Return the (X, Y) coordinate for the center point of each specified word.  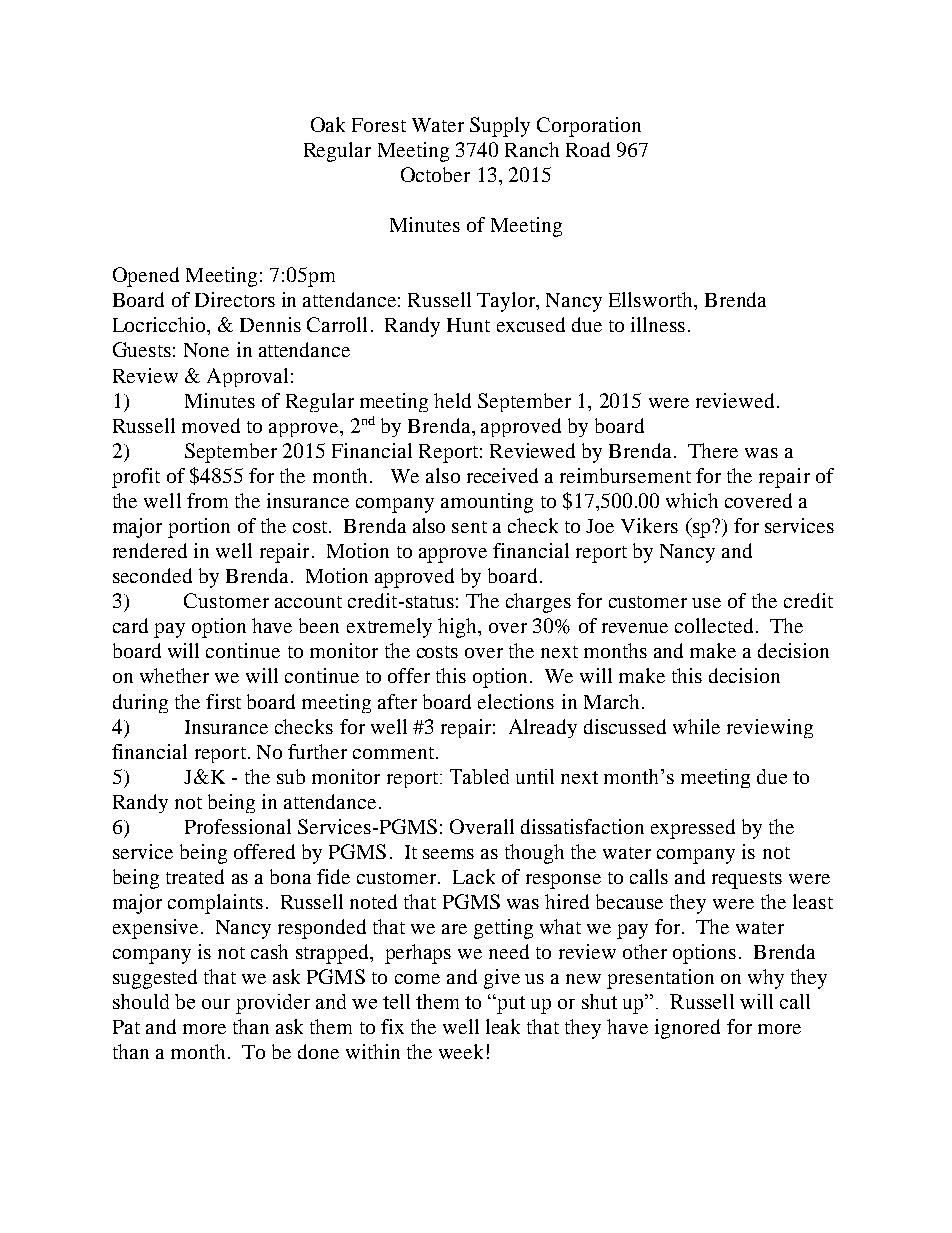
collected (714, 625)
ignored (687, 1029)
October (435, 174)
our (216, 1004)
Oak (328, 124)
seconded (152, 575)
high (458, 628)
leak (503, 1026)
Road (588, 149)
